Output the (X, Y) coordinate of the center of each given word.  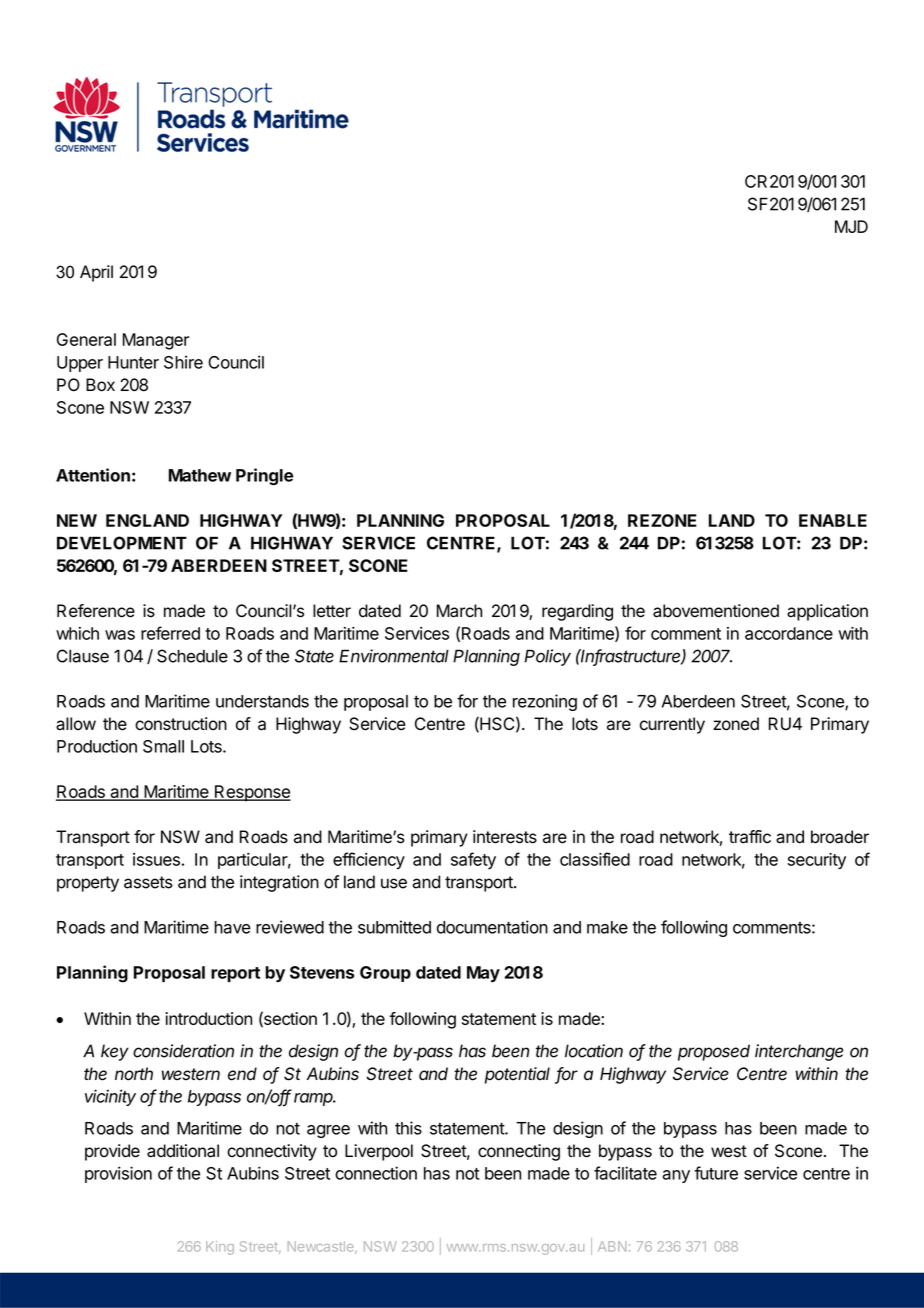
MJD (851, 226)
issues (156, 859)
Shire (183, 362)
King (220, 1248)
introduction (208, 1018)
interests (505, 837)
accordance (789, 633)
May (483, 974)
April (96, 273)
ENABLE (833, 520)
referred (170, 633)
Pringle (264, 476)
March (459, 611)
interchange (799, 1052)
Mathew (200, 475)
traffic (750, 837)
